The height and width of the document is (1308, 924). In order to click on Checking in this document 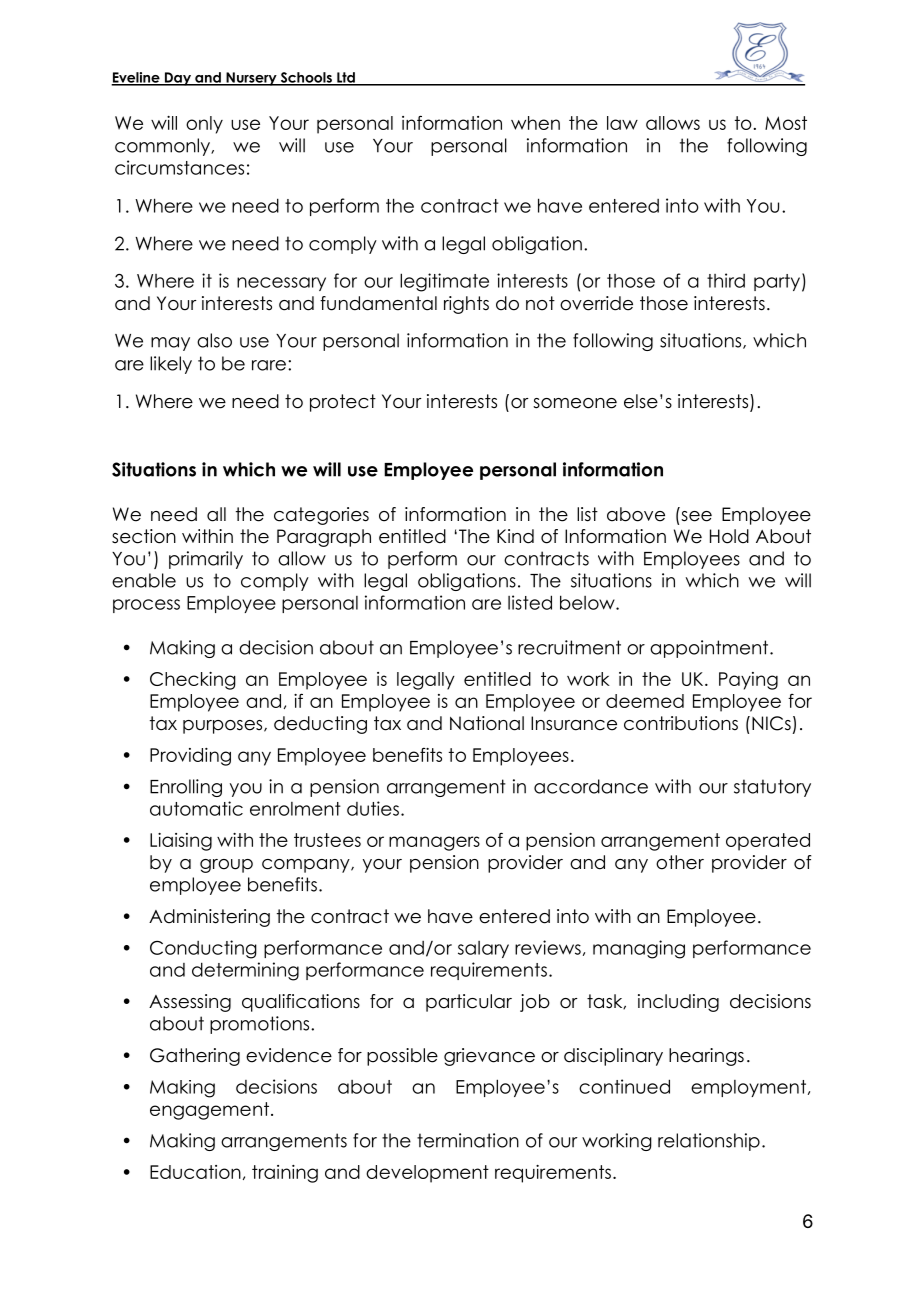, I will do `click(193, 681)`.
